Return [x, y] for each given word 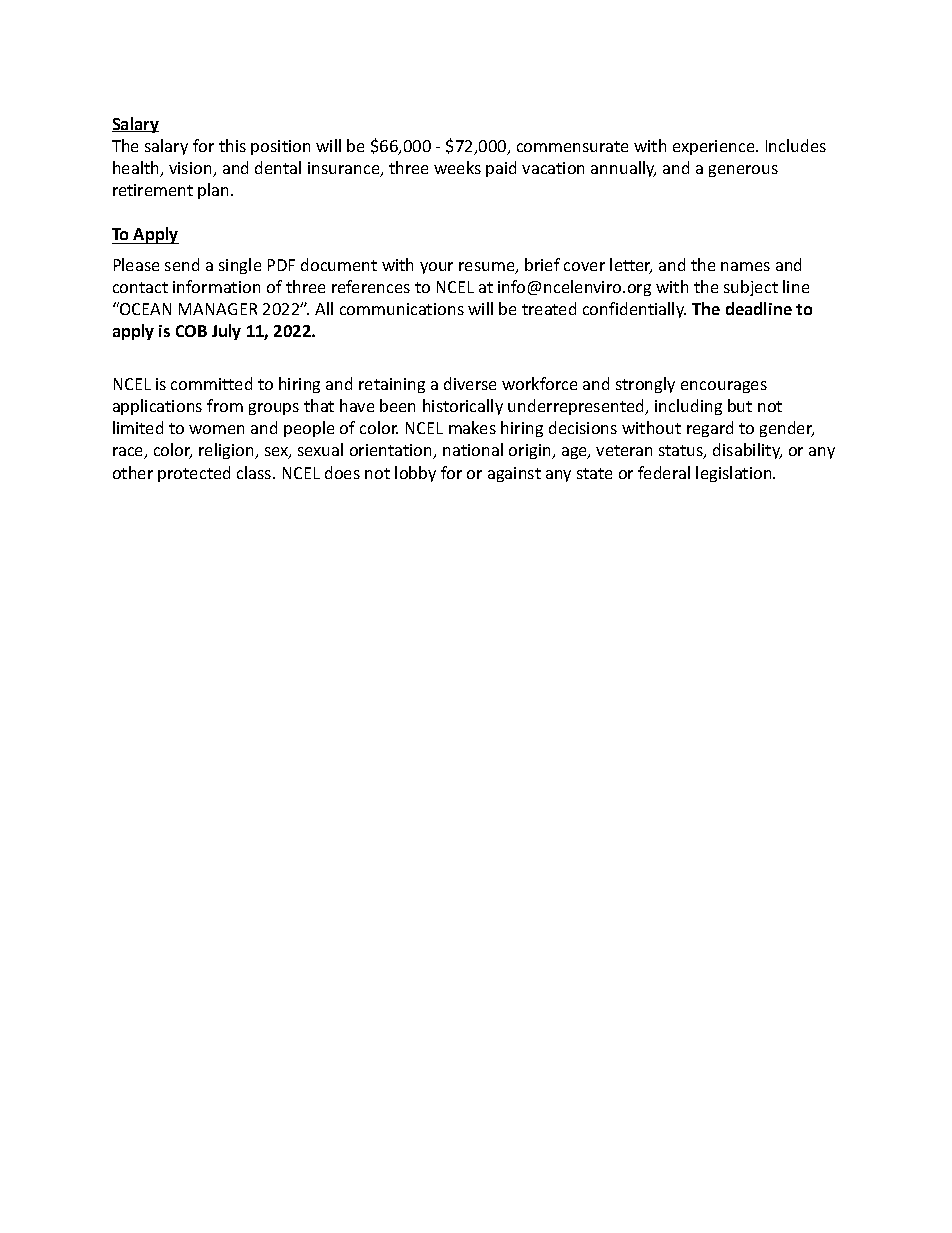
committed [211, 383]
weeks [457, 167]
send [182, 264]
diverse [470, 383]
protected [194, 474]
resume [488, 268]
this [232, 145]
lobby [415, 474]
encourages [724, 387]
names [745, 266]
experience [715, 147]
